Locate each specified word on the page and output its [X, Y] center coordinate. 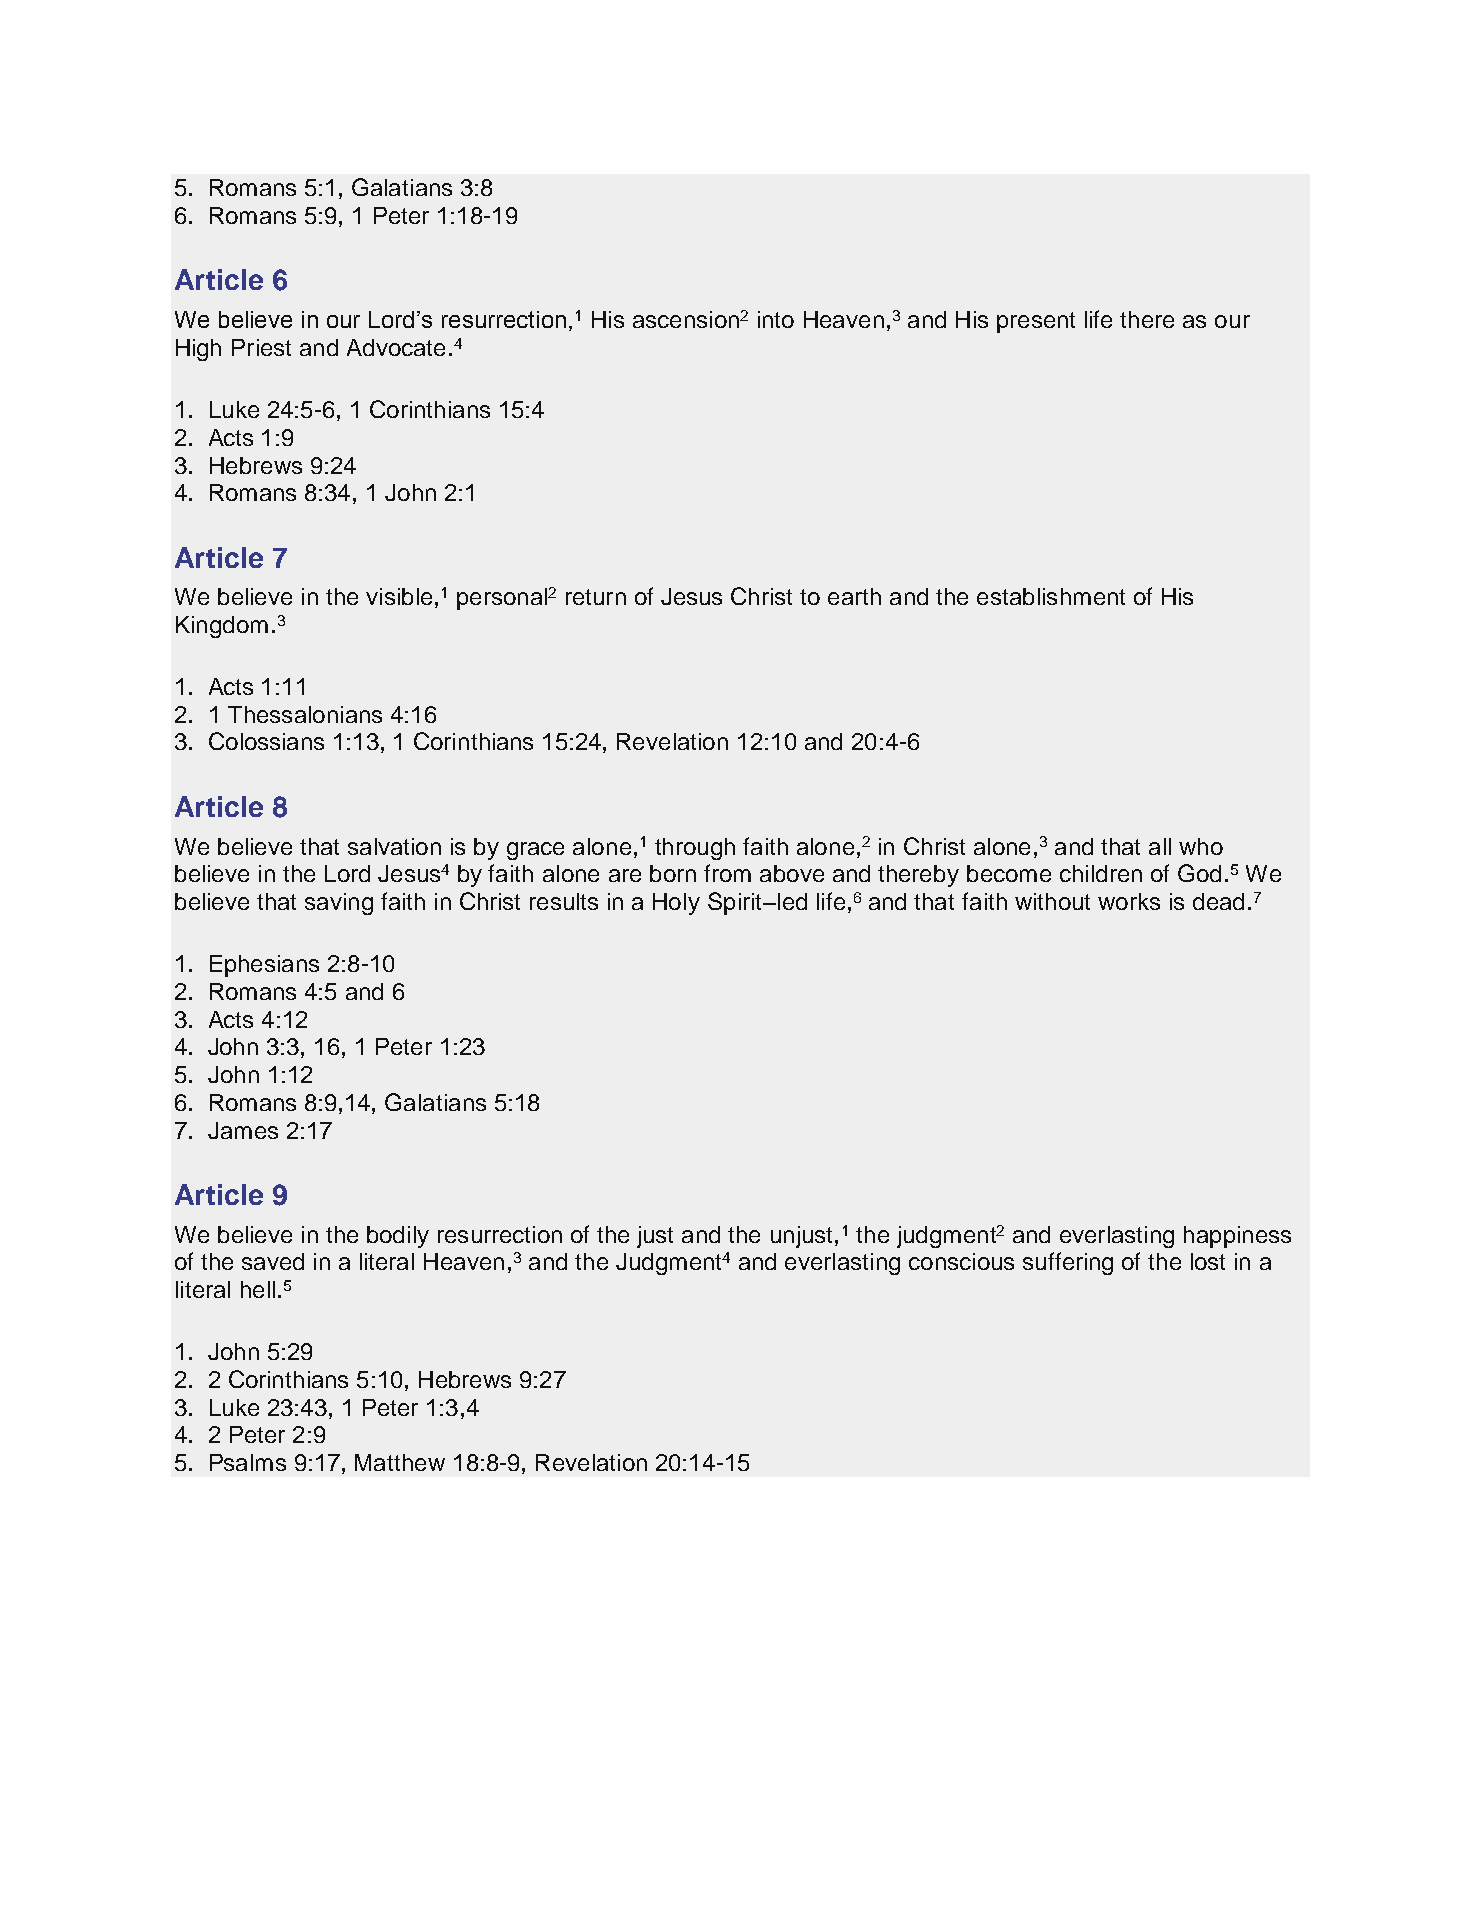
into [776, 319]
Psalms [248, 1462]
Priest [261, 347]
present [1036, 322]
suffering [1068, 1263]
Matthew [400, 1462]
